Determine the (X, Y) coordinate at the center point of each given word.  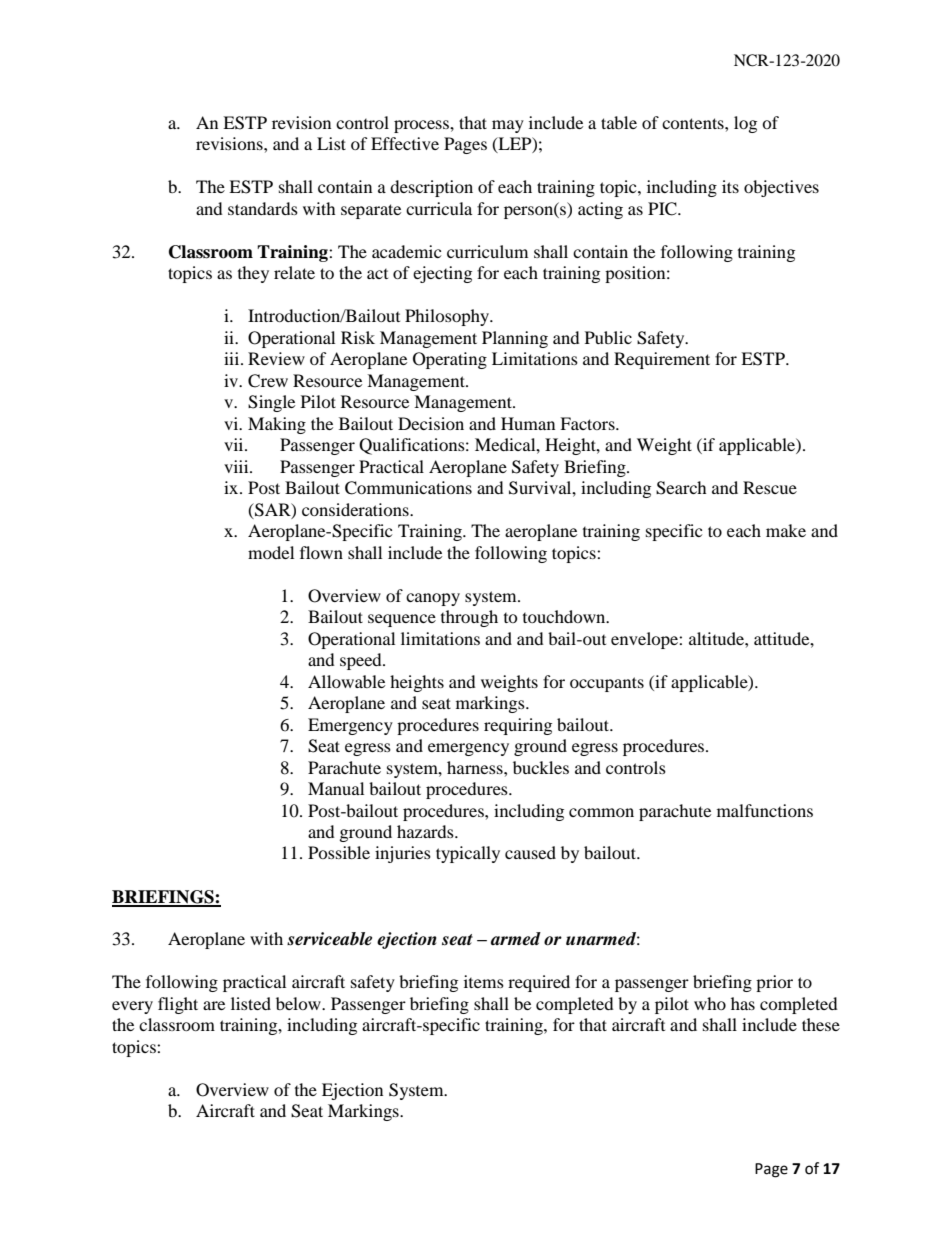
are (214, 1005)
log (745, 124)
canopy (433, 599)
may (508, 126)
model (271, 552)
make (786, 530)
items (484, 981)
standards (263, 208)
